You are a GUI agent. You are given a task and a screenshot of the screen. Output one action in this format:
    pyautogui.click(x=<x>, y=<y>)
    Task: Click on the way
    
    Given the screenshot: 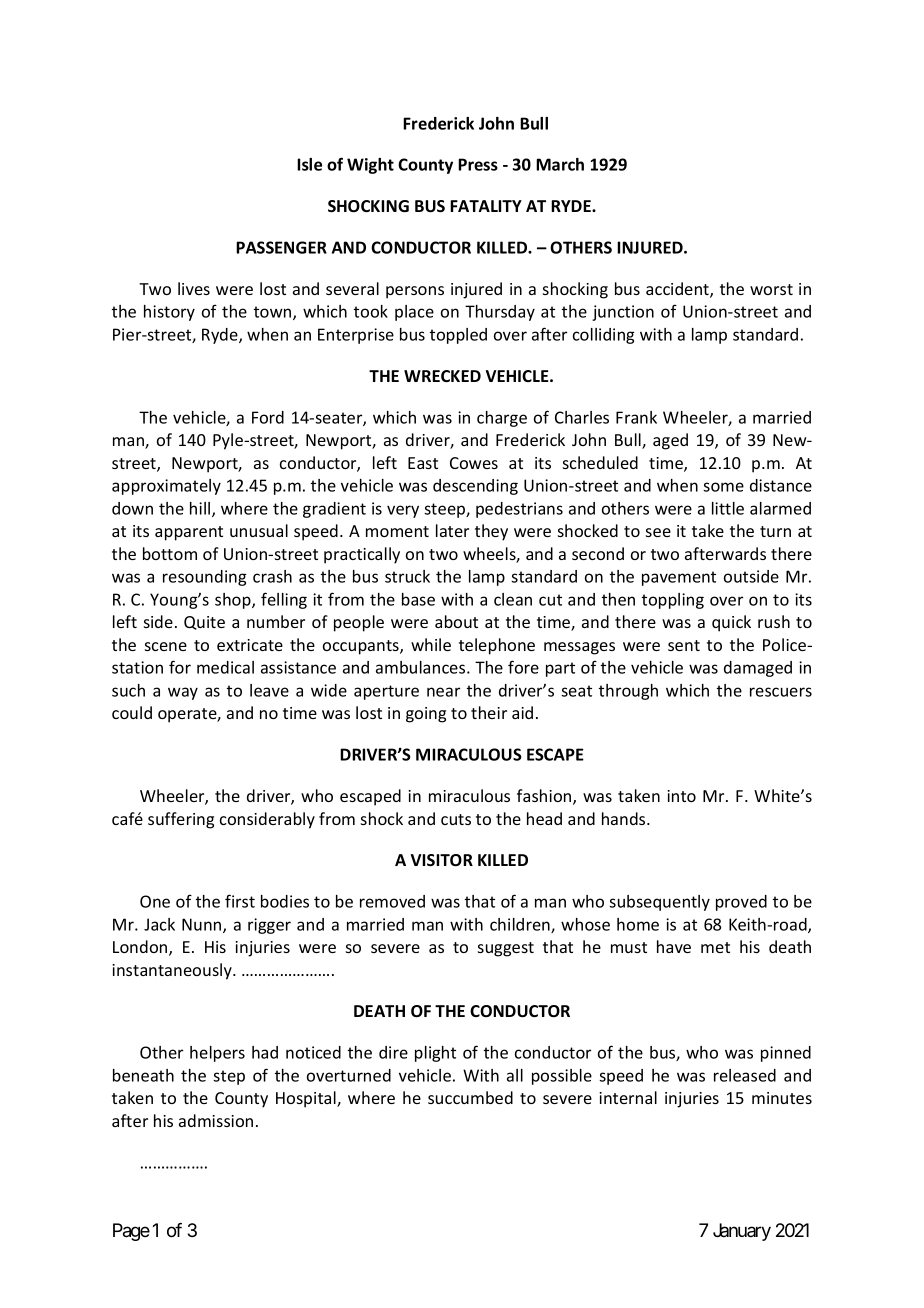 What is the action you would take?
    pyautogui.click(x=183, y=693)
